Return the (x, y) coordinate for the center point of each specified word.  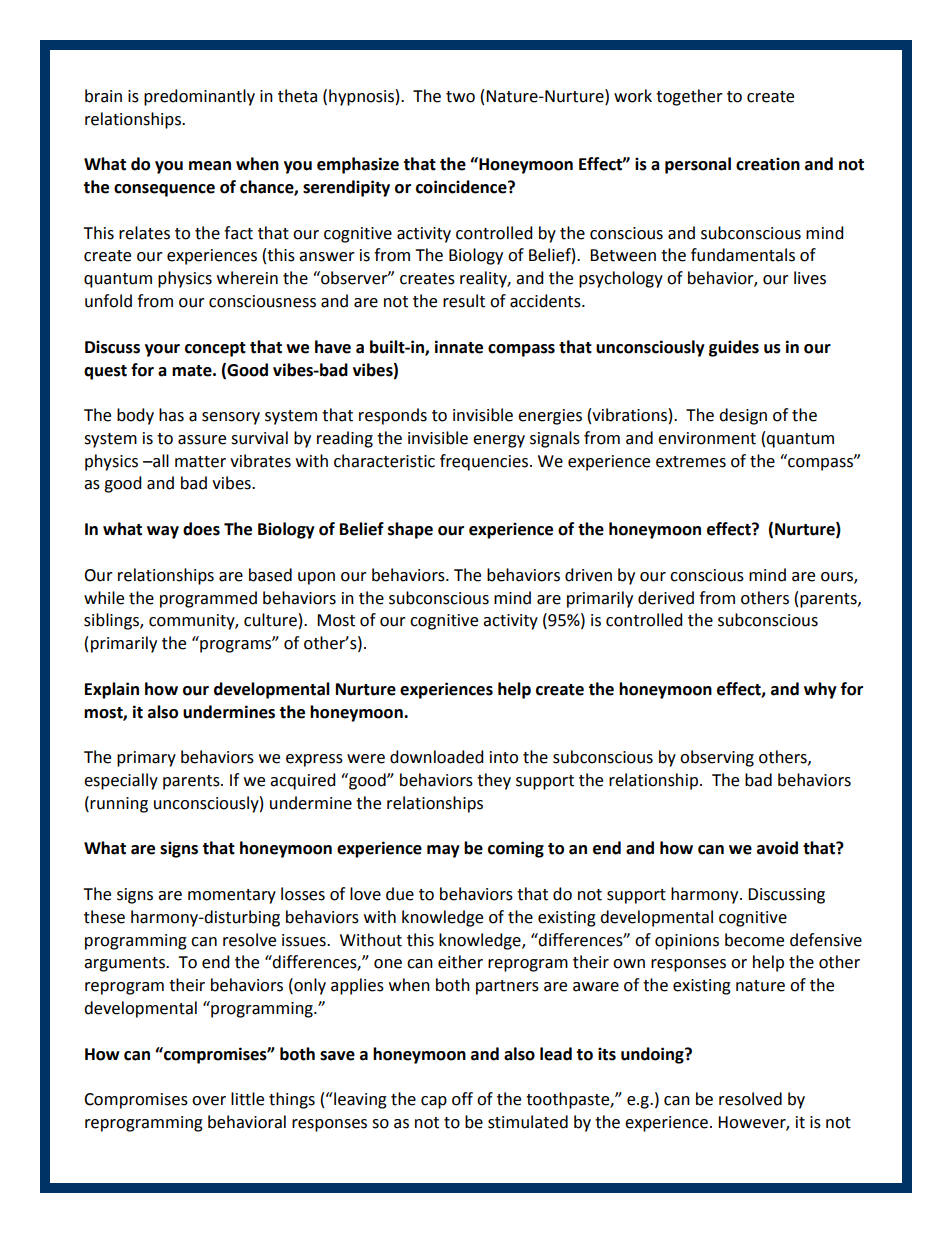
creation (768, 164)
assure (202, 440)
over (209, 1101)
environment (707, 438)
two (460, 97)
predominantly (199, 97)
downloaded (437, 757)
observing (717, 758)
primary (146, 759)
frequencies (484, 462)
